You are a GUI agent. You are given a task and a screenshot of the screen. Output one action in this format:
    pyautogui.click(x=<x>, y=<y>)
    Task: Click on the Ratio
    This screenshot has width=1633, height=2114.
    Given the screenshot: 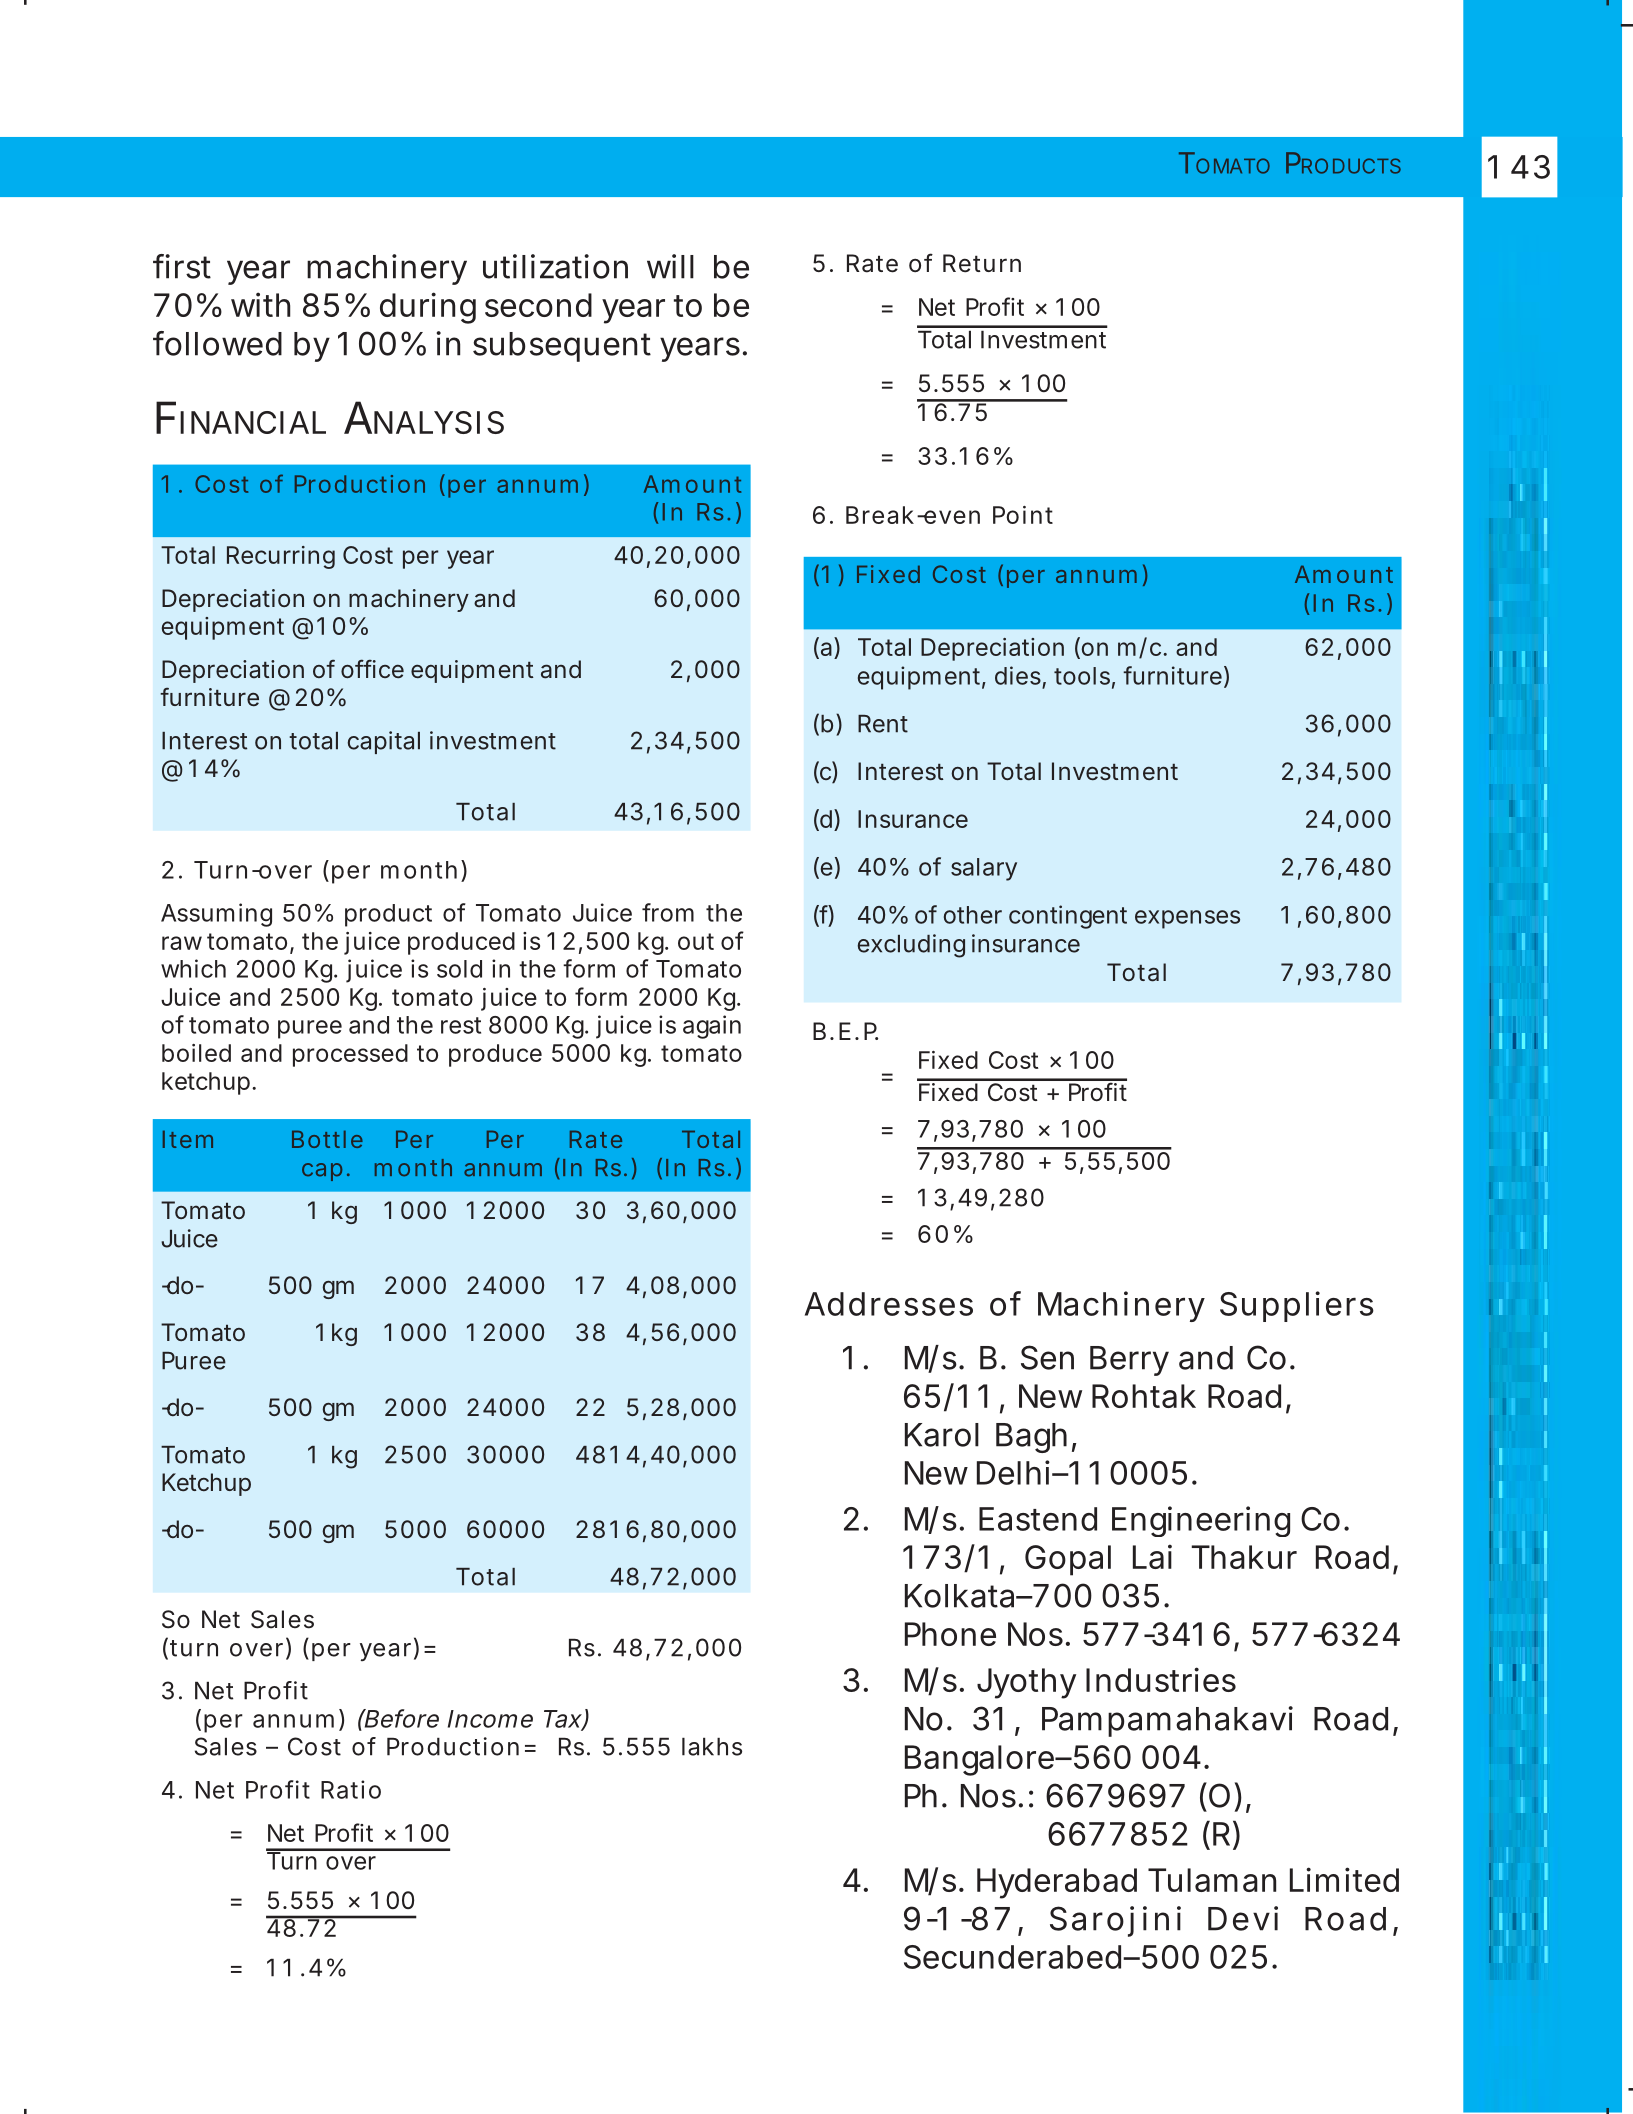 What is the action you would take?
    pyautogui.click(x=351, y=1789)
